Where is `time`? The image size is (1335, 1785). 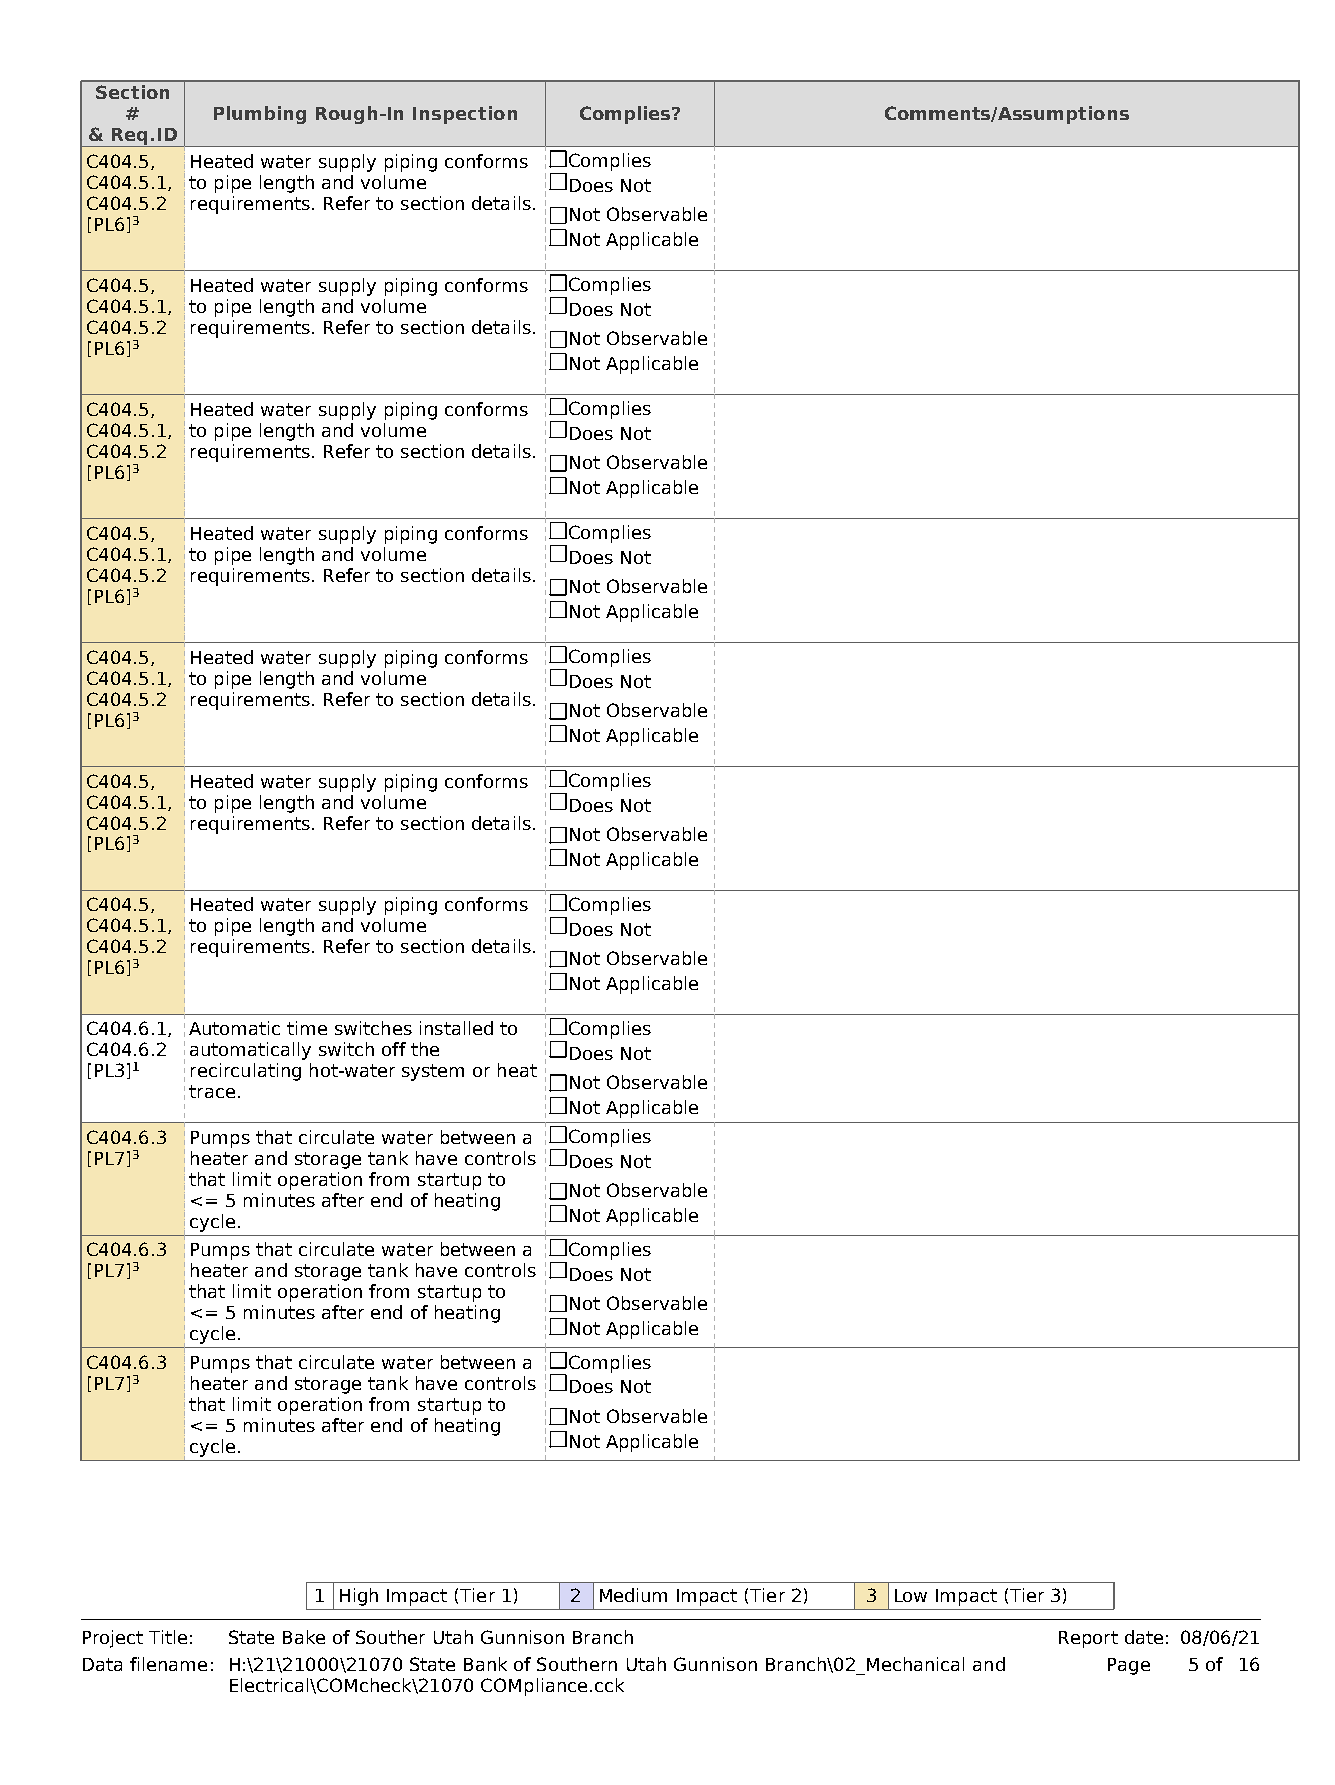
time is located at coordinates (307, 1028).
